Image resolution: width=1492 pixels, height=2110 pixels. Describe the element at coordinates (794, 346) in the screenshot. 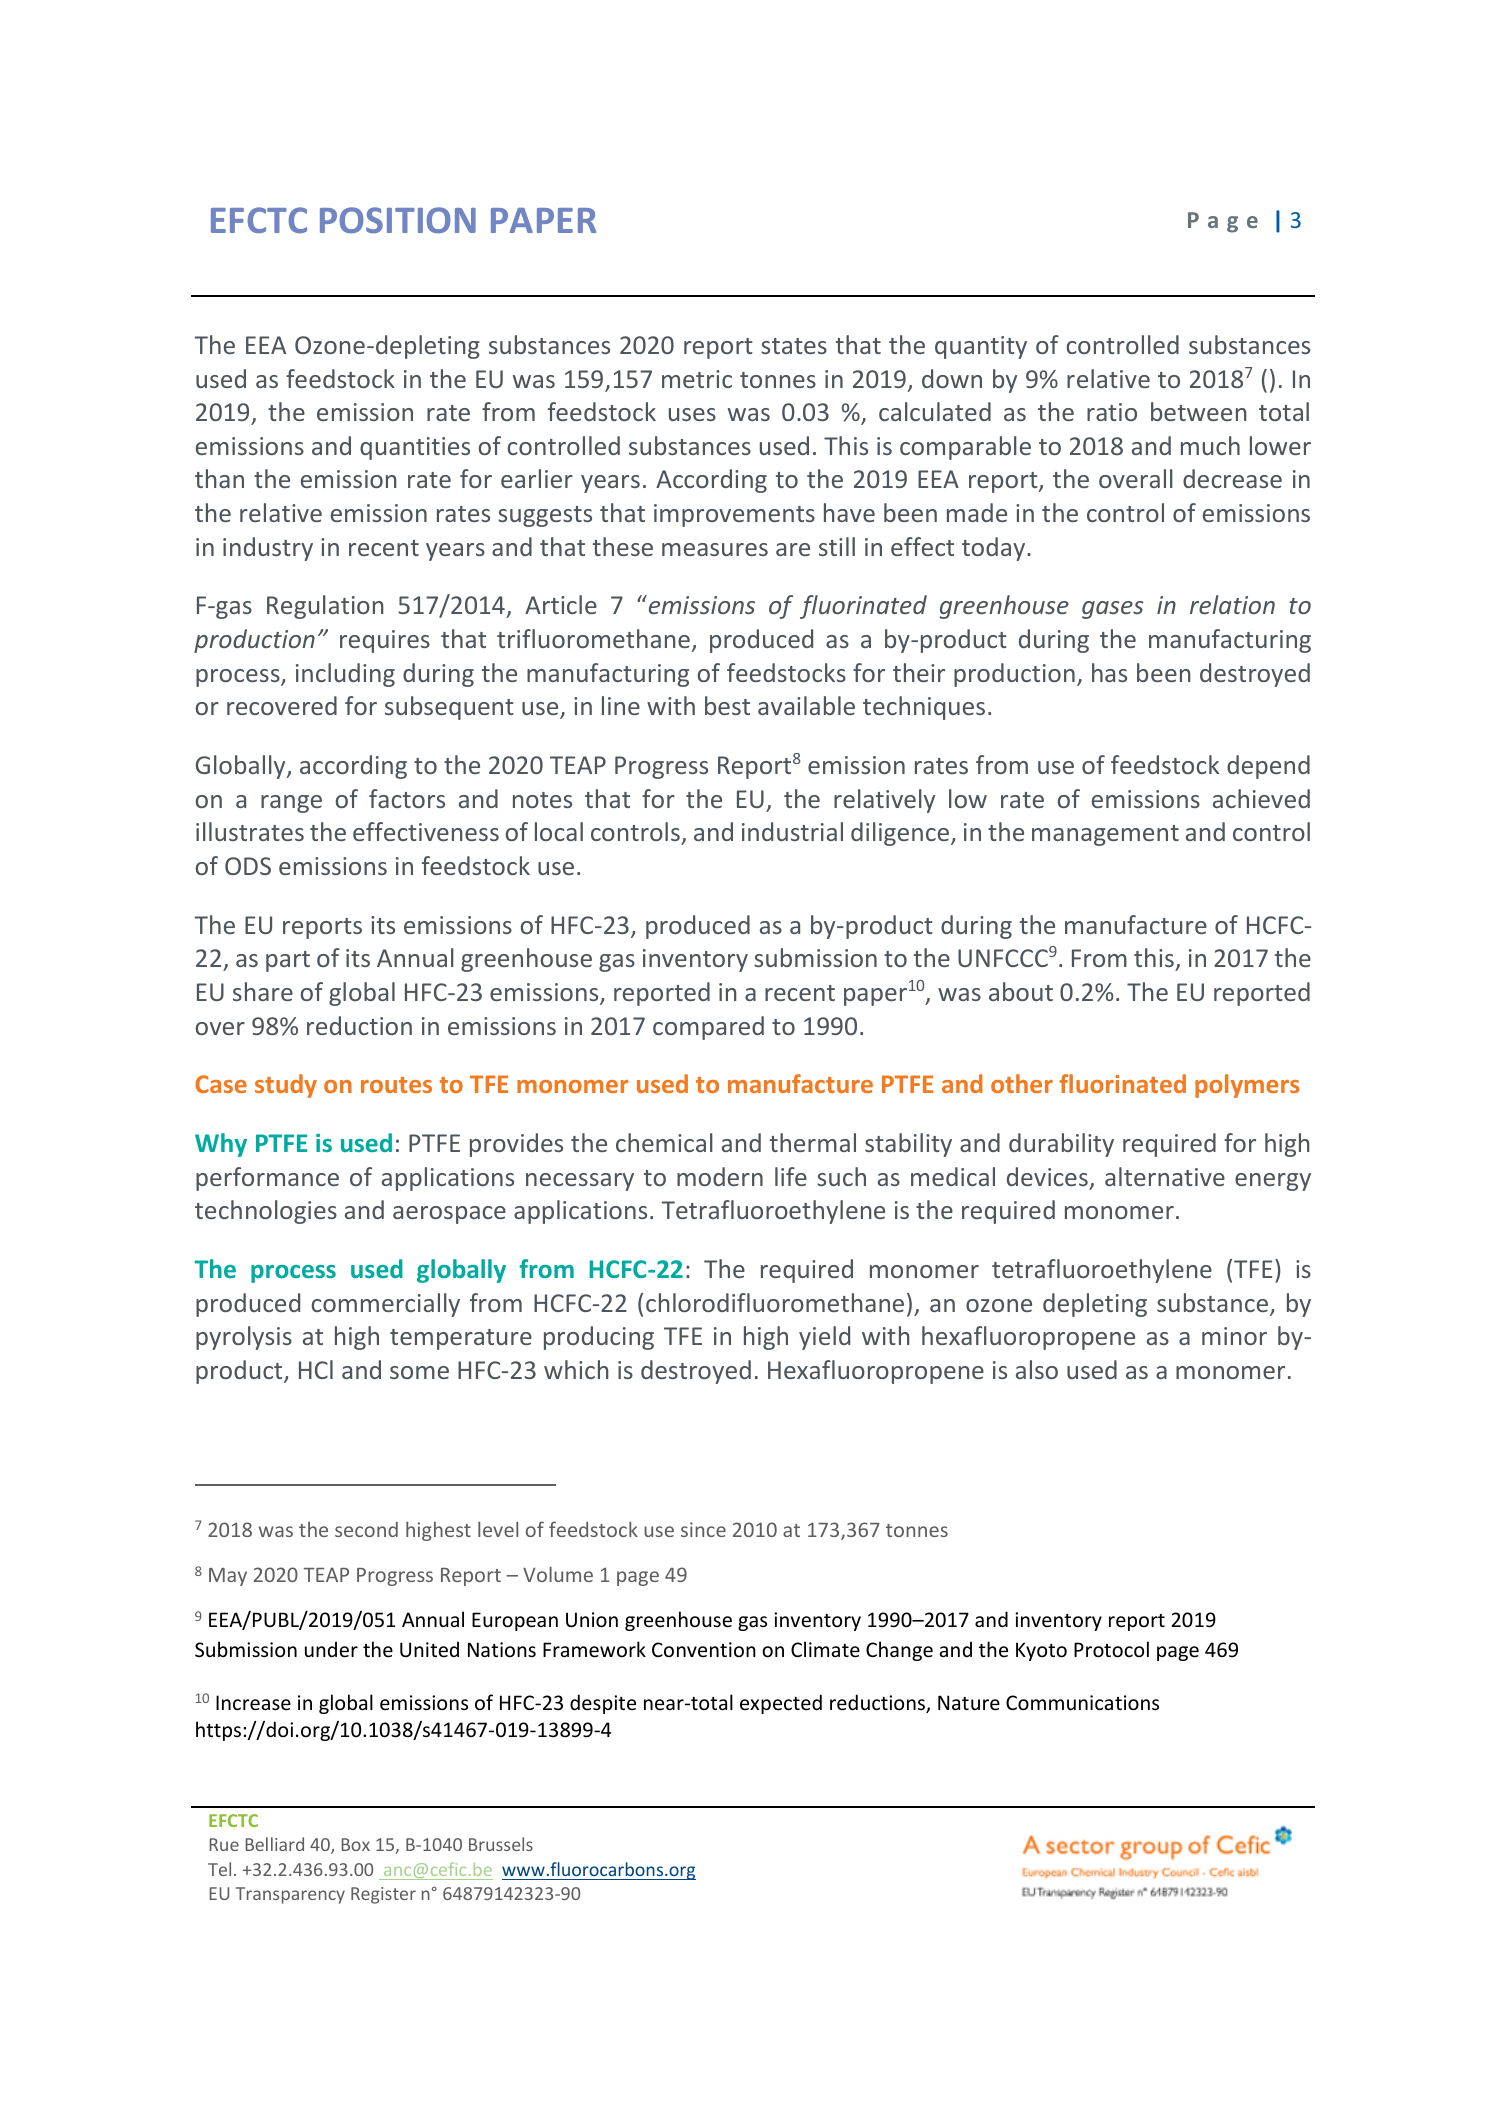

I see `states` at that location.
